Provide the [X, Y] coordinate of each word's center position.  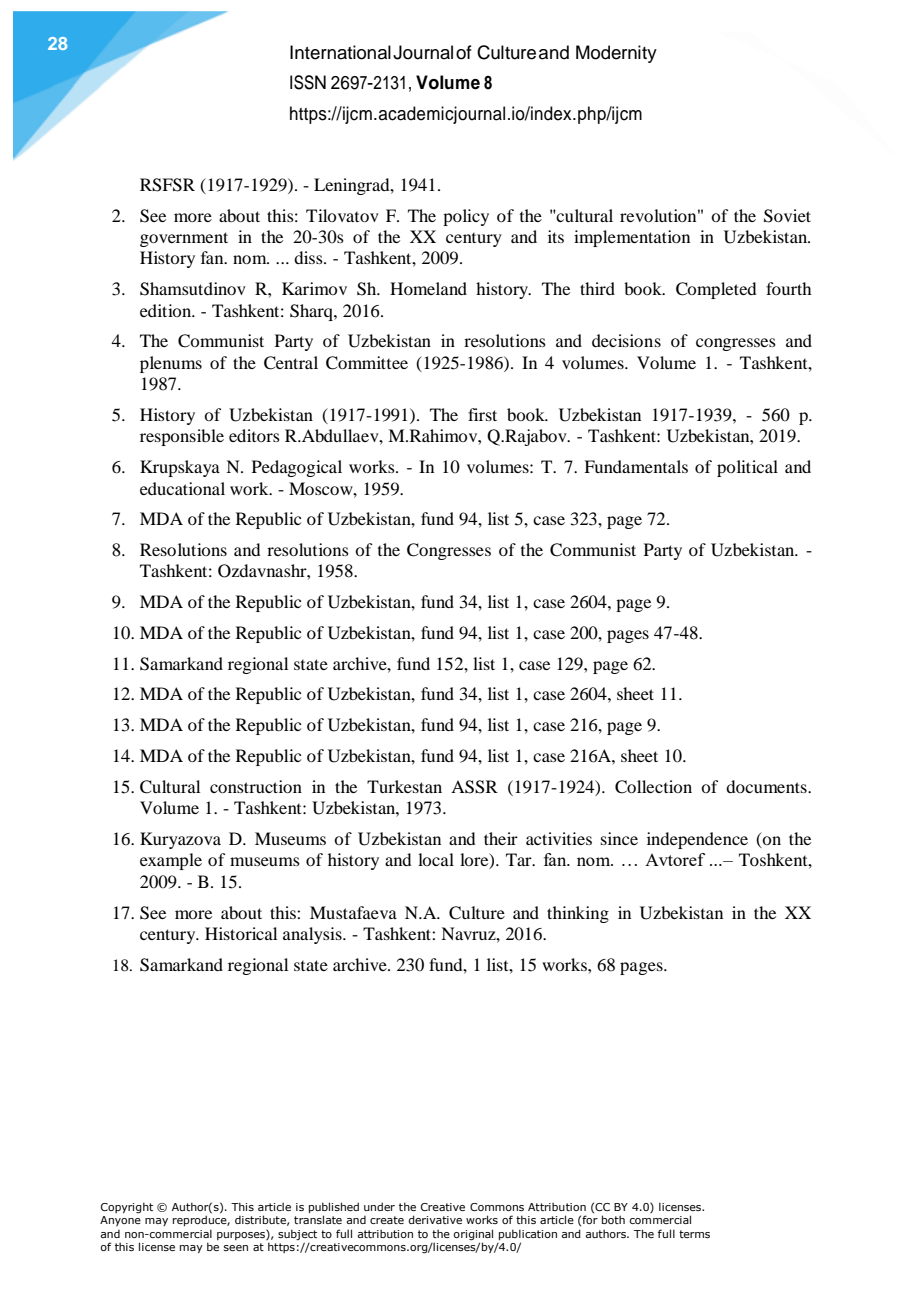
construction [256, 786]
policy [466, 217]
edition [167, 310]
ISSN [308, 82]
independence [697, 840]
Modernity [616, 54]
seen [236, 1248]
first [482, 414]
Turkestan [404, 786]
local [436, 859]
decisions [626, 340]
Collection [653, 787]
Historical [241, 933]
